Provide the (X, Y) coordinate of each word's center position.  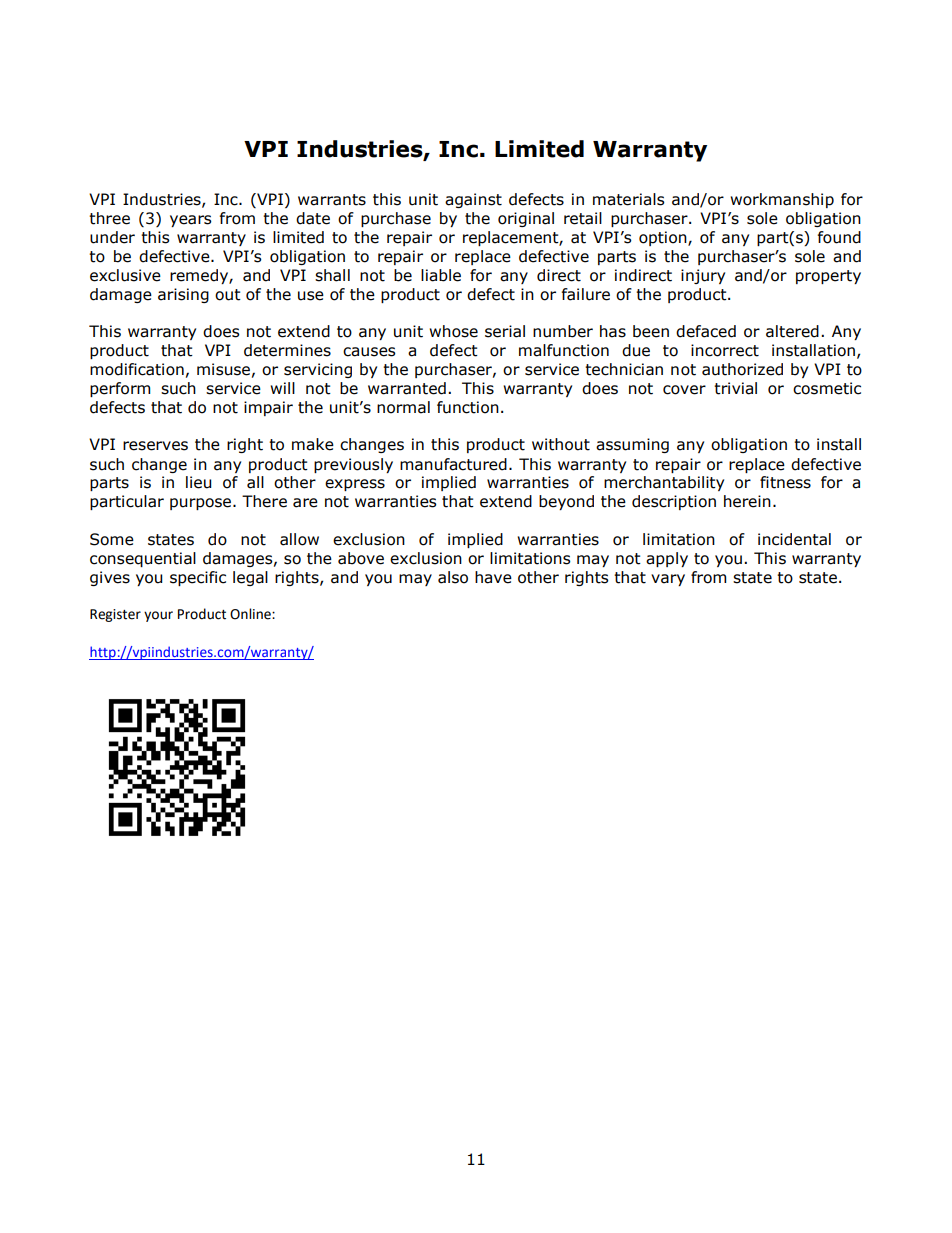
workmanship (782, 200)
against (473, 200)
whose (453, 331)
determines (287, 350)
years (191, 221)
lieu (198, 482)
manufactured (453, 464)
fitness (785, 482)
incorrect (725, 350)
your (158, 616)
